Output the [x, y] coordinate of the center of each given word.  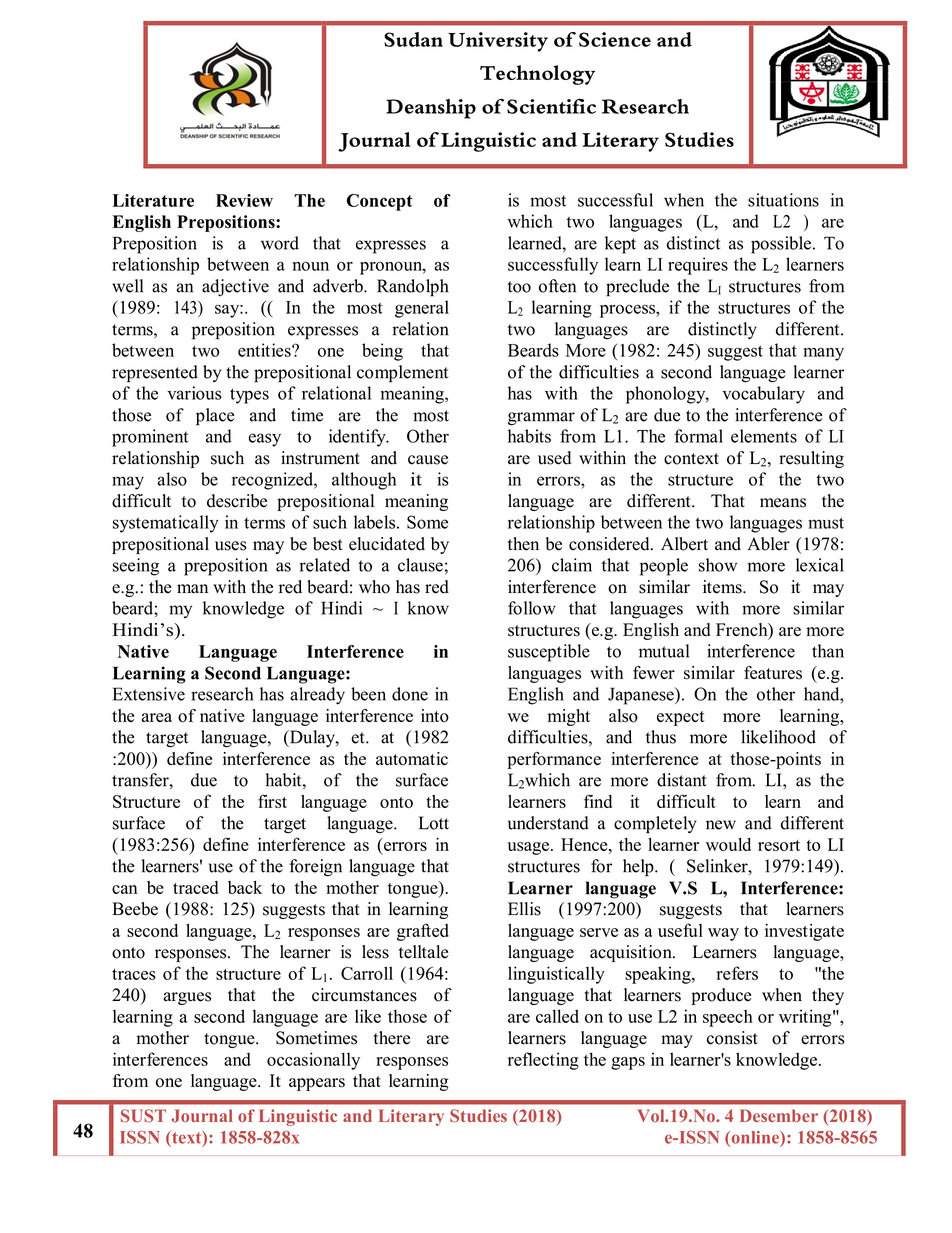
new [721, 825]
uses [231, 546]
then [523, 544]
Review [244, 200]
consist [732, 1038]
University [498, 42]
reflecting [543, 1061]
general [422, 309]
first [272, 801]
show [718, 565]
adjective [235, 288]
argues [187, 998]
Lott [434, 823]
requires [698, 266]
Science [615, 39]
